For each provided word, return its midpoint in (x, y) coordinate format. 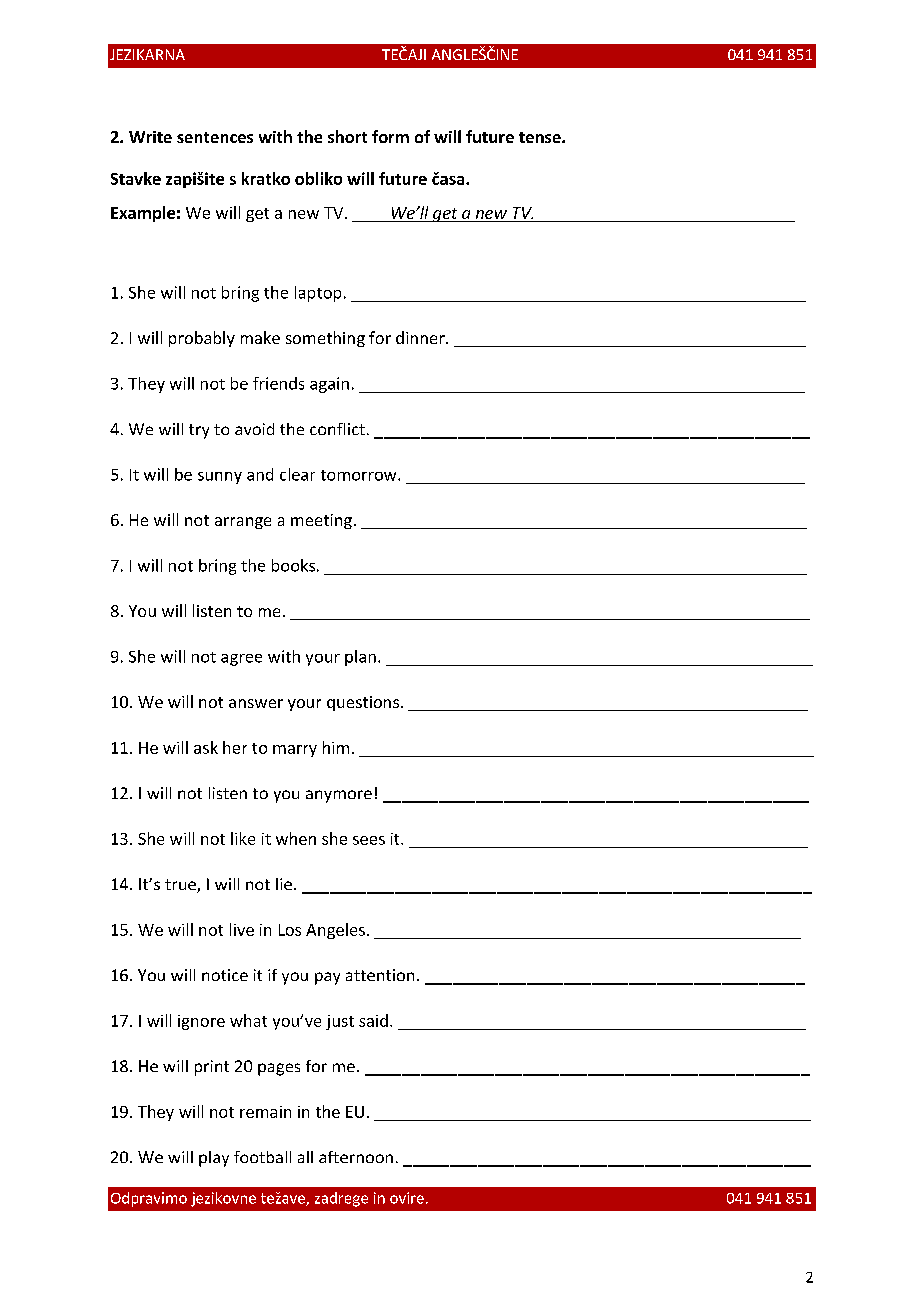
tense (541, 137)
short (347, 136)
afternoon (356, 1157)
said (373, 1020)
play (214, 1159)
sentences (215, 137)
